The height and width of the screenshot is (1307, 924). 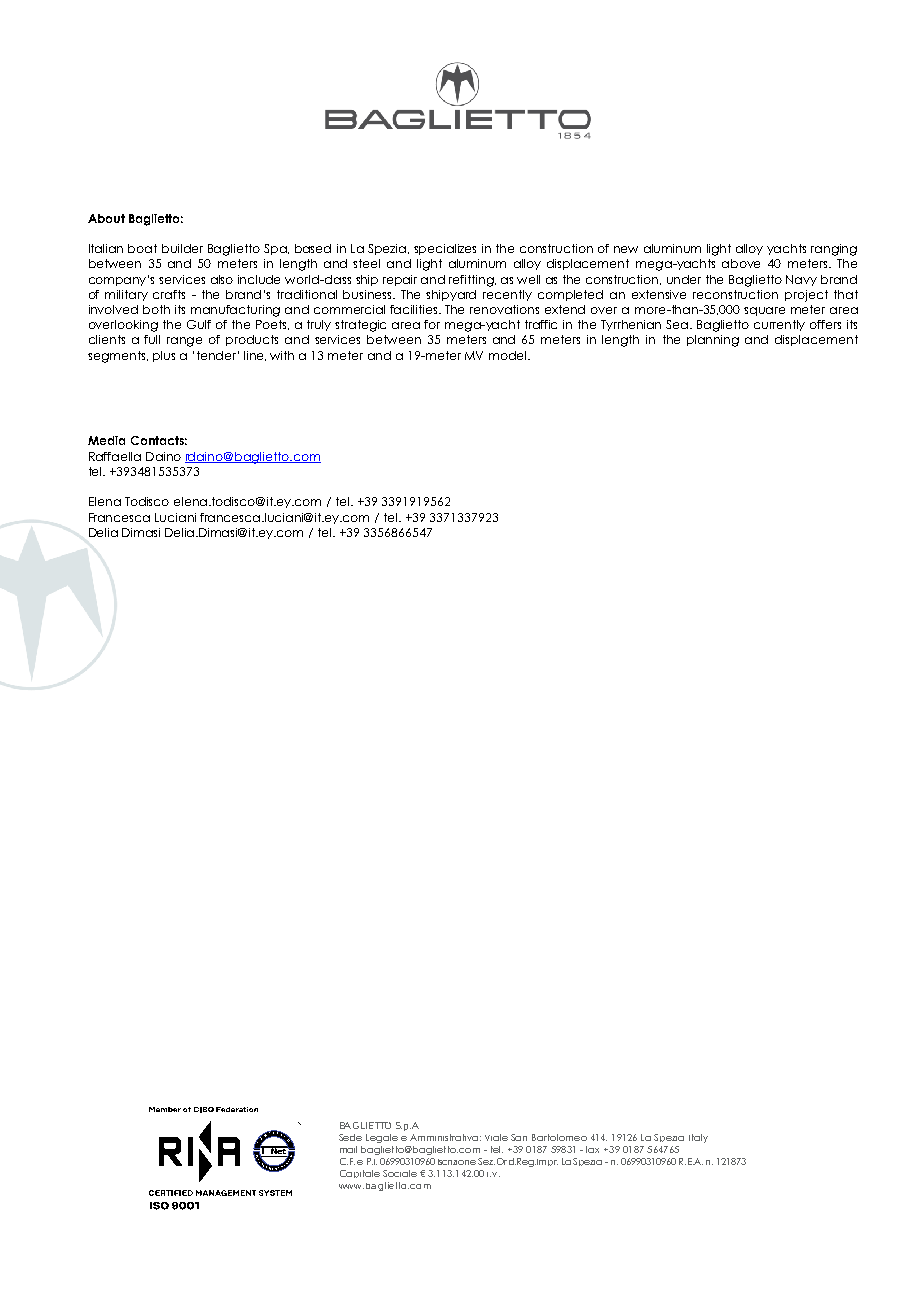 I want to click on above, so click(x=741, y=263).
